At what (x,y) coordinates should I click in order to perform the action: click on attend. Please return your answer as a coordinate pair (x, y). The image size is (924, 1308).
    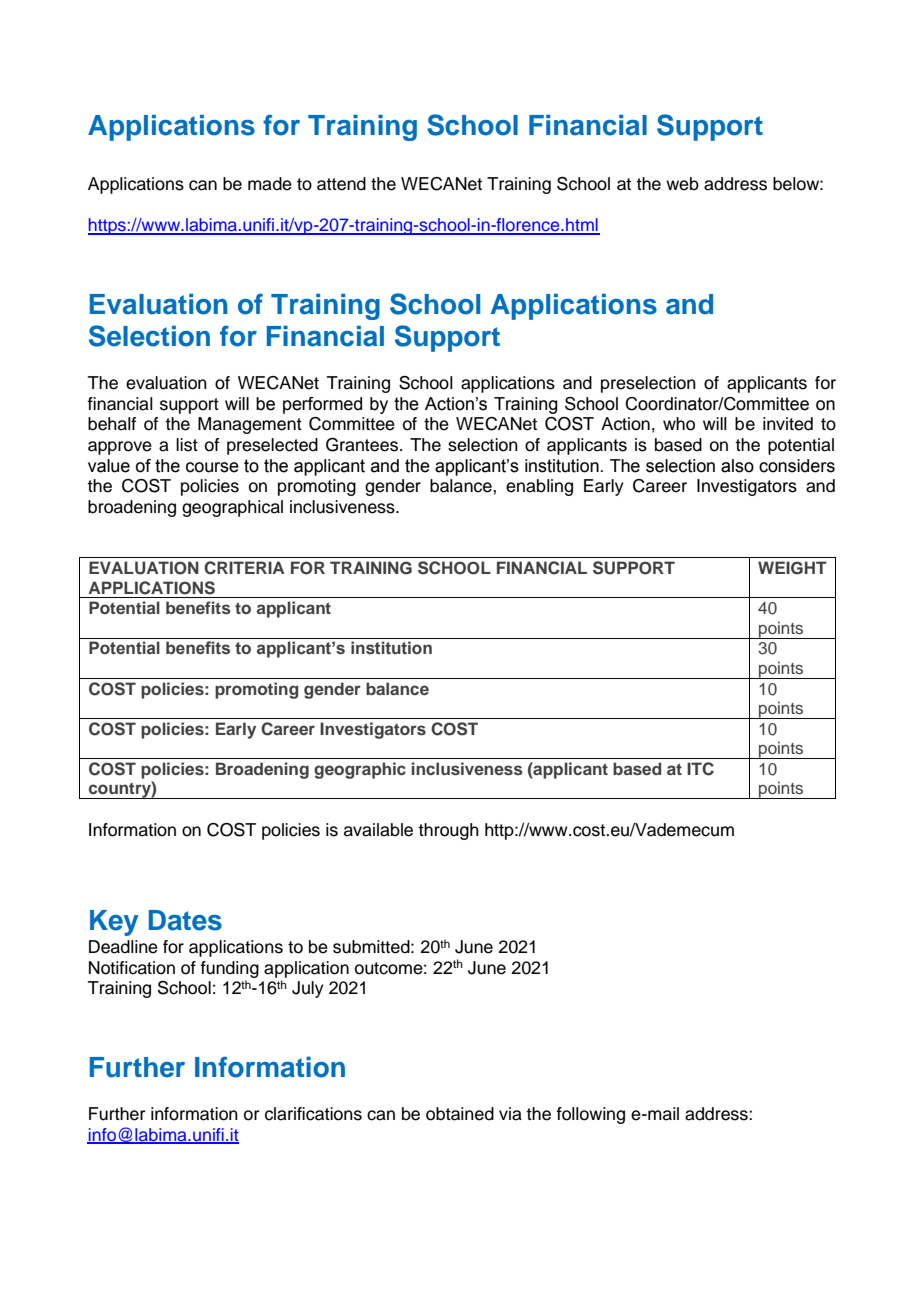
    Looking at the image, I should click on (341, 184).
